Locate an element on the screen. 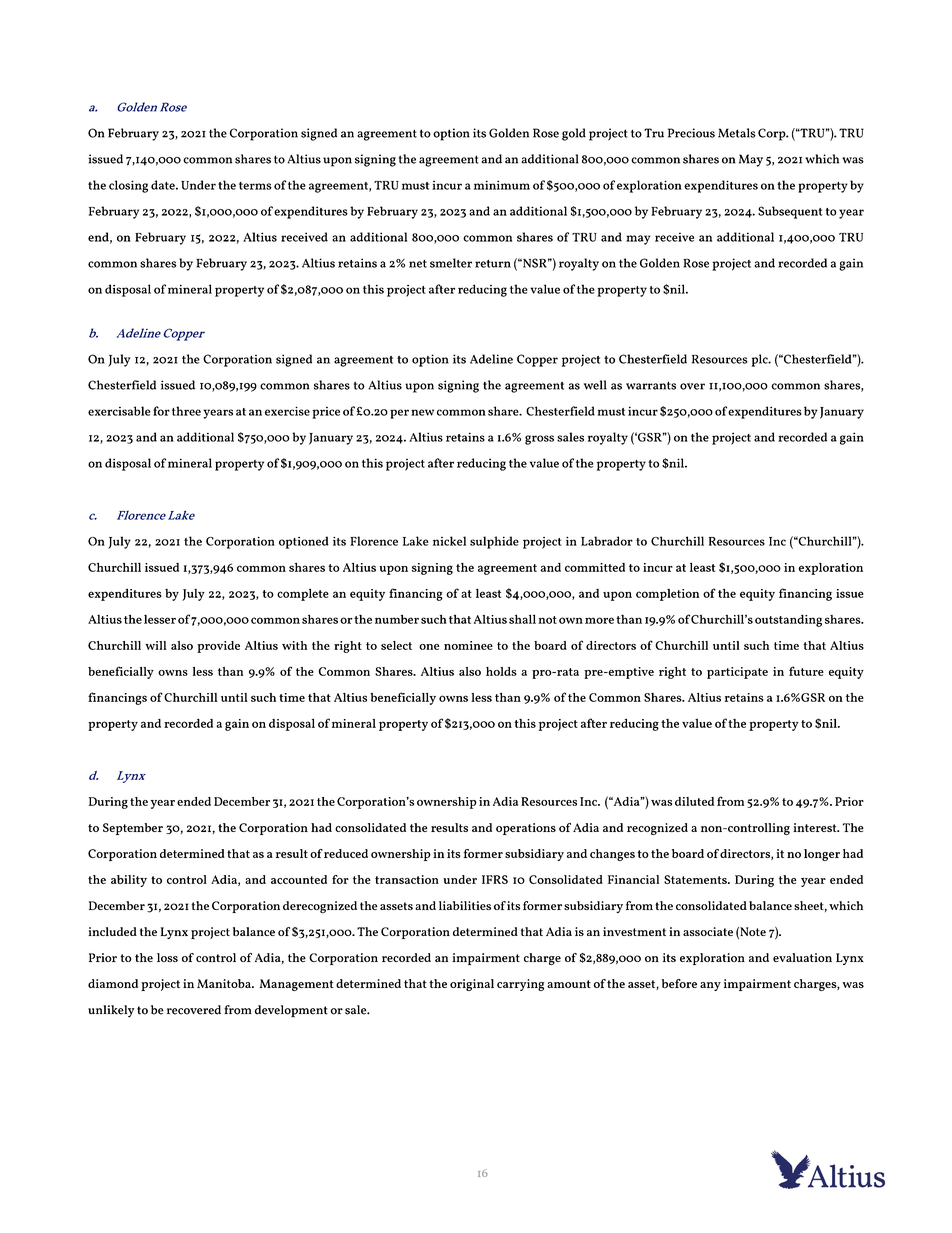  minimum is located at coordinates (502, 185).
